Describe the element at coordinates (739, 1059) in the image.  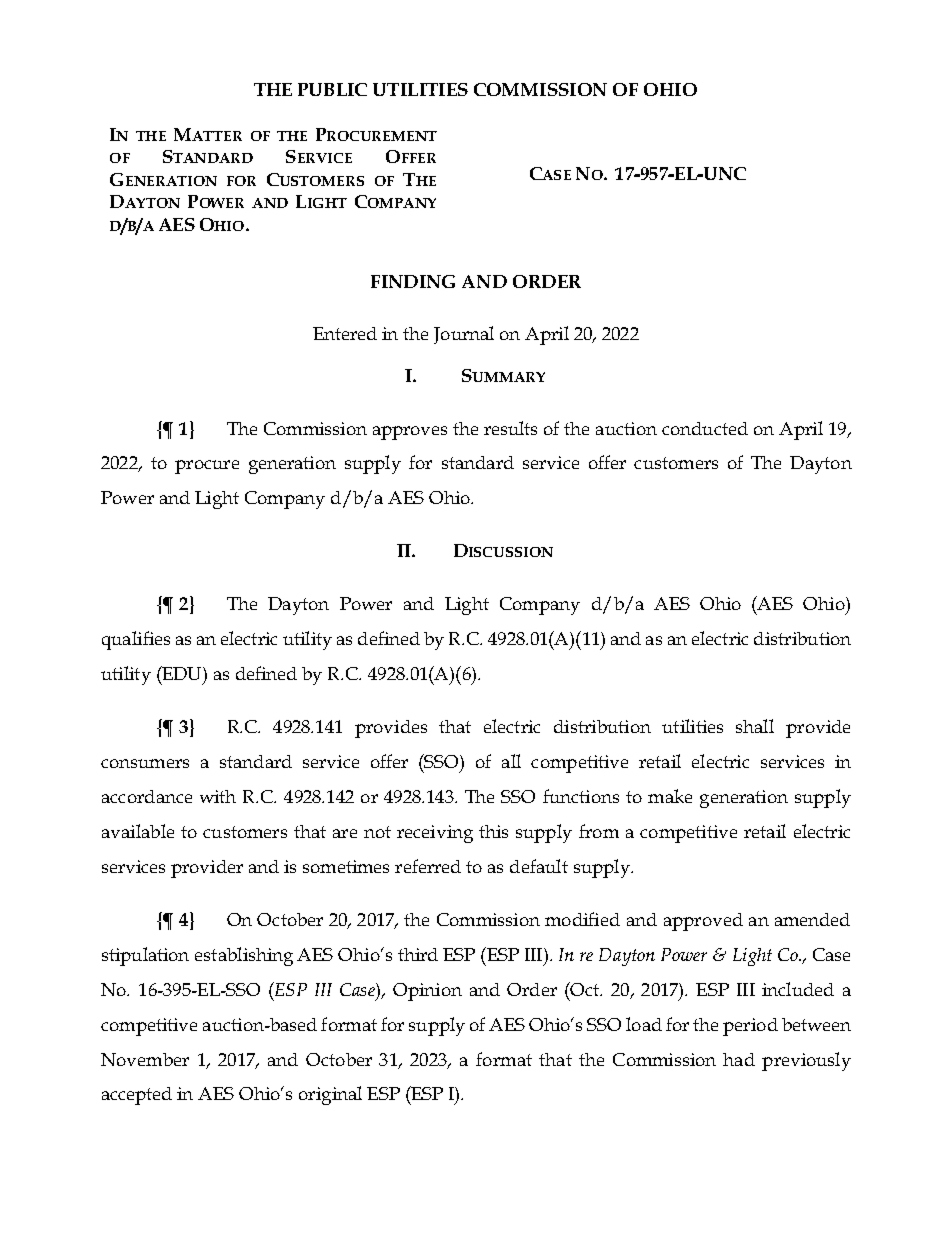
I see `had` at that location.
